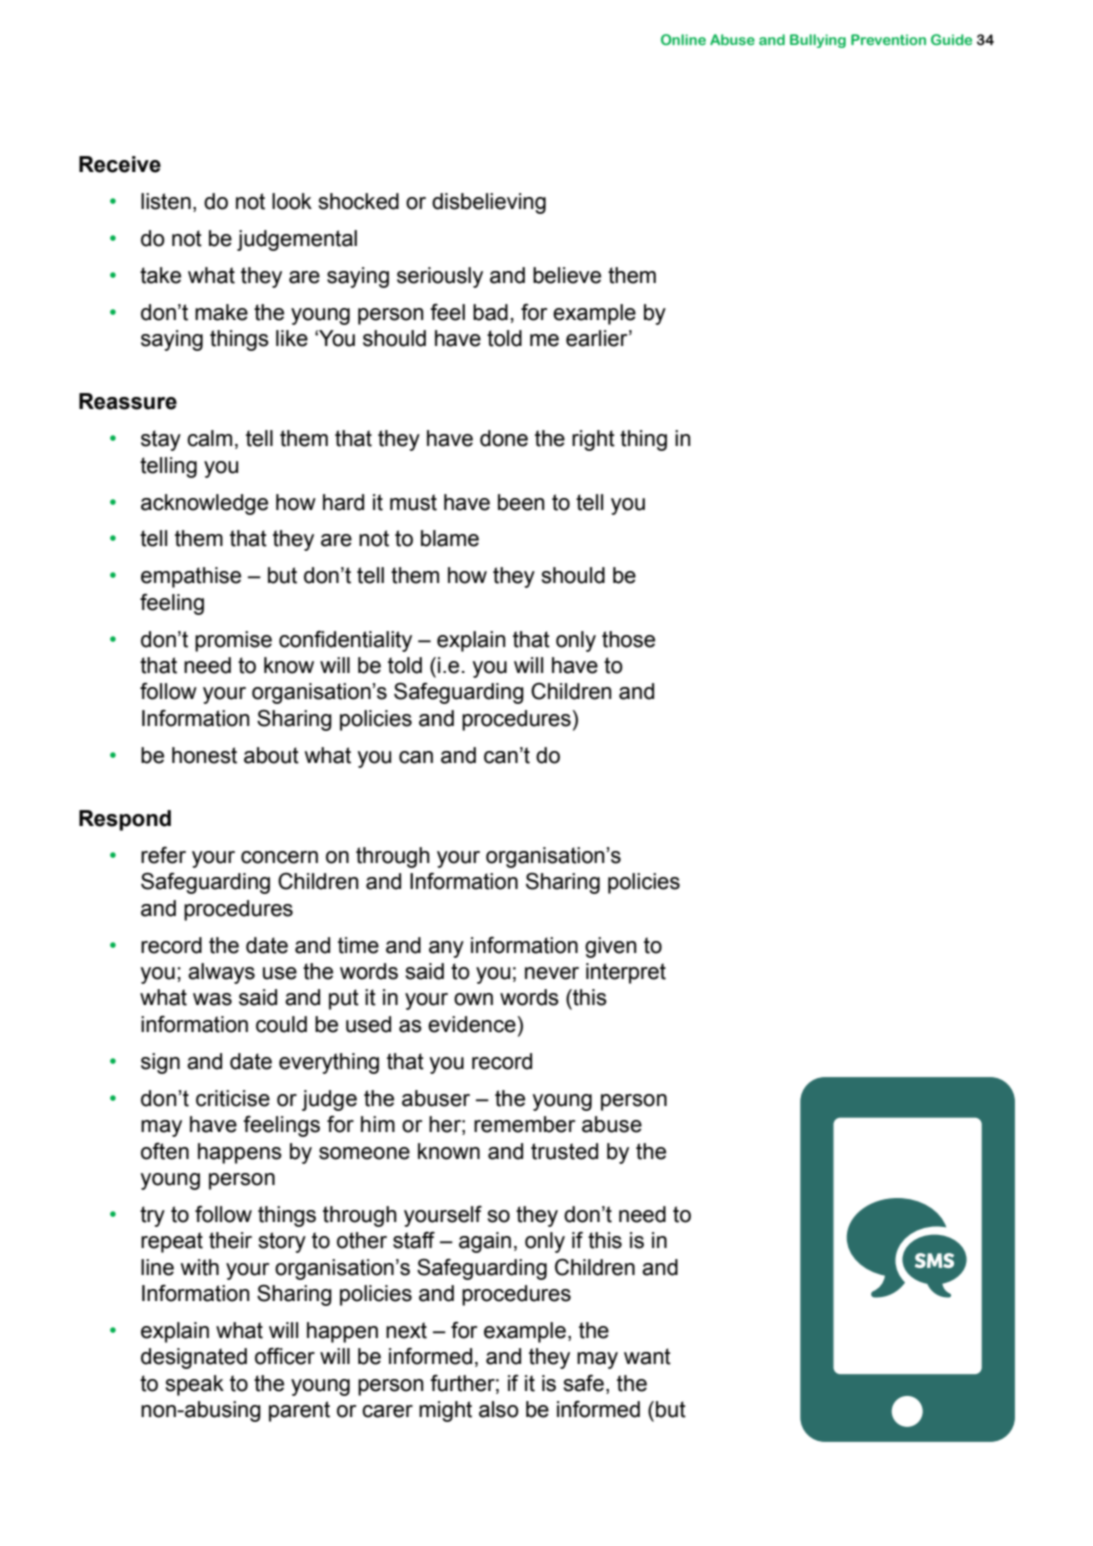  I want to click on interpret, so click(626, 973).
